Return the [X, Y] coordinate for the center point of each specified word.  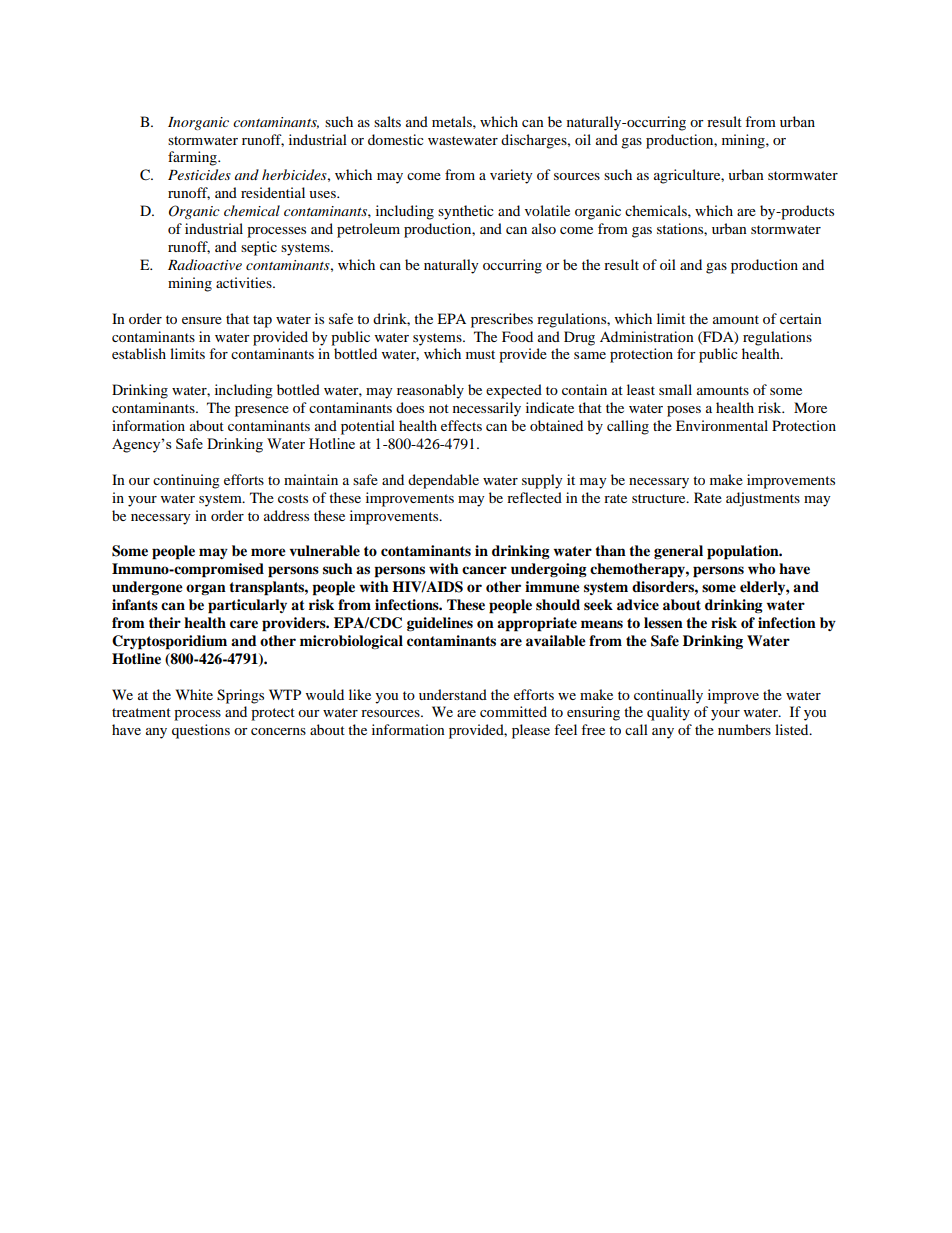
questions [201, 731]
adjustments [763, 499]
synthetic [466, 212]
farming [193, 158]
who [761, 569]
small [675, 389]
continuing [186, 481]
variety [511, 176]
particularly [247, 606]
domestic [396, 139]
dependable [443, 481]
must [480, 354]
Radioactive [205, 264]
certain [801, 318]
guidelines [440, 624]
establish [139, 353]
